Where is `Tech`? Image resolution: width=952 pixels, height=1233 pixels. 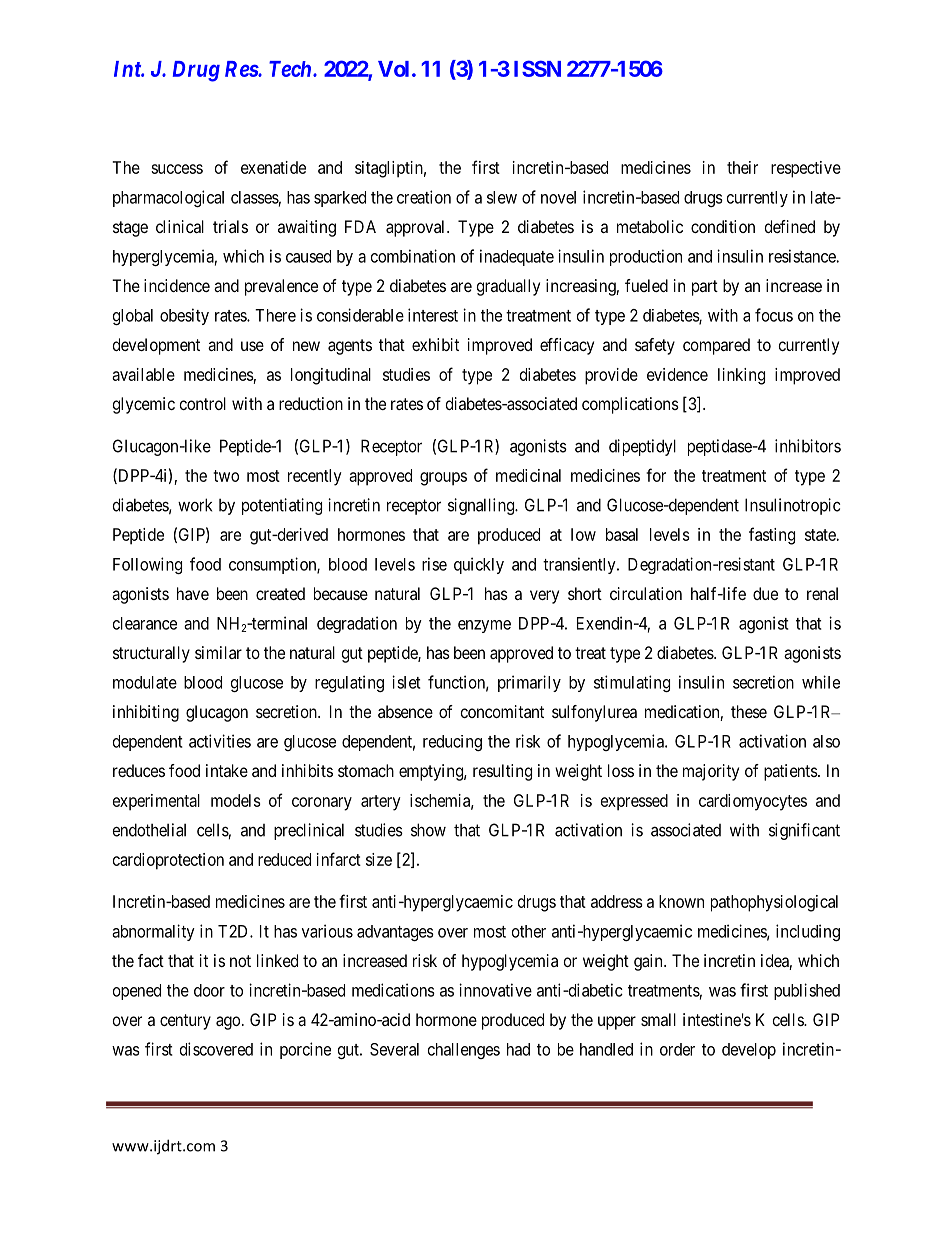 Tech is located at coordinates (291, 69).
